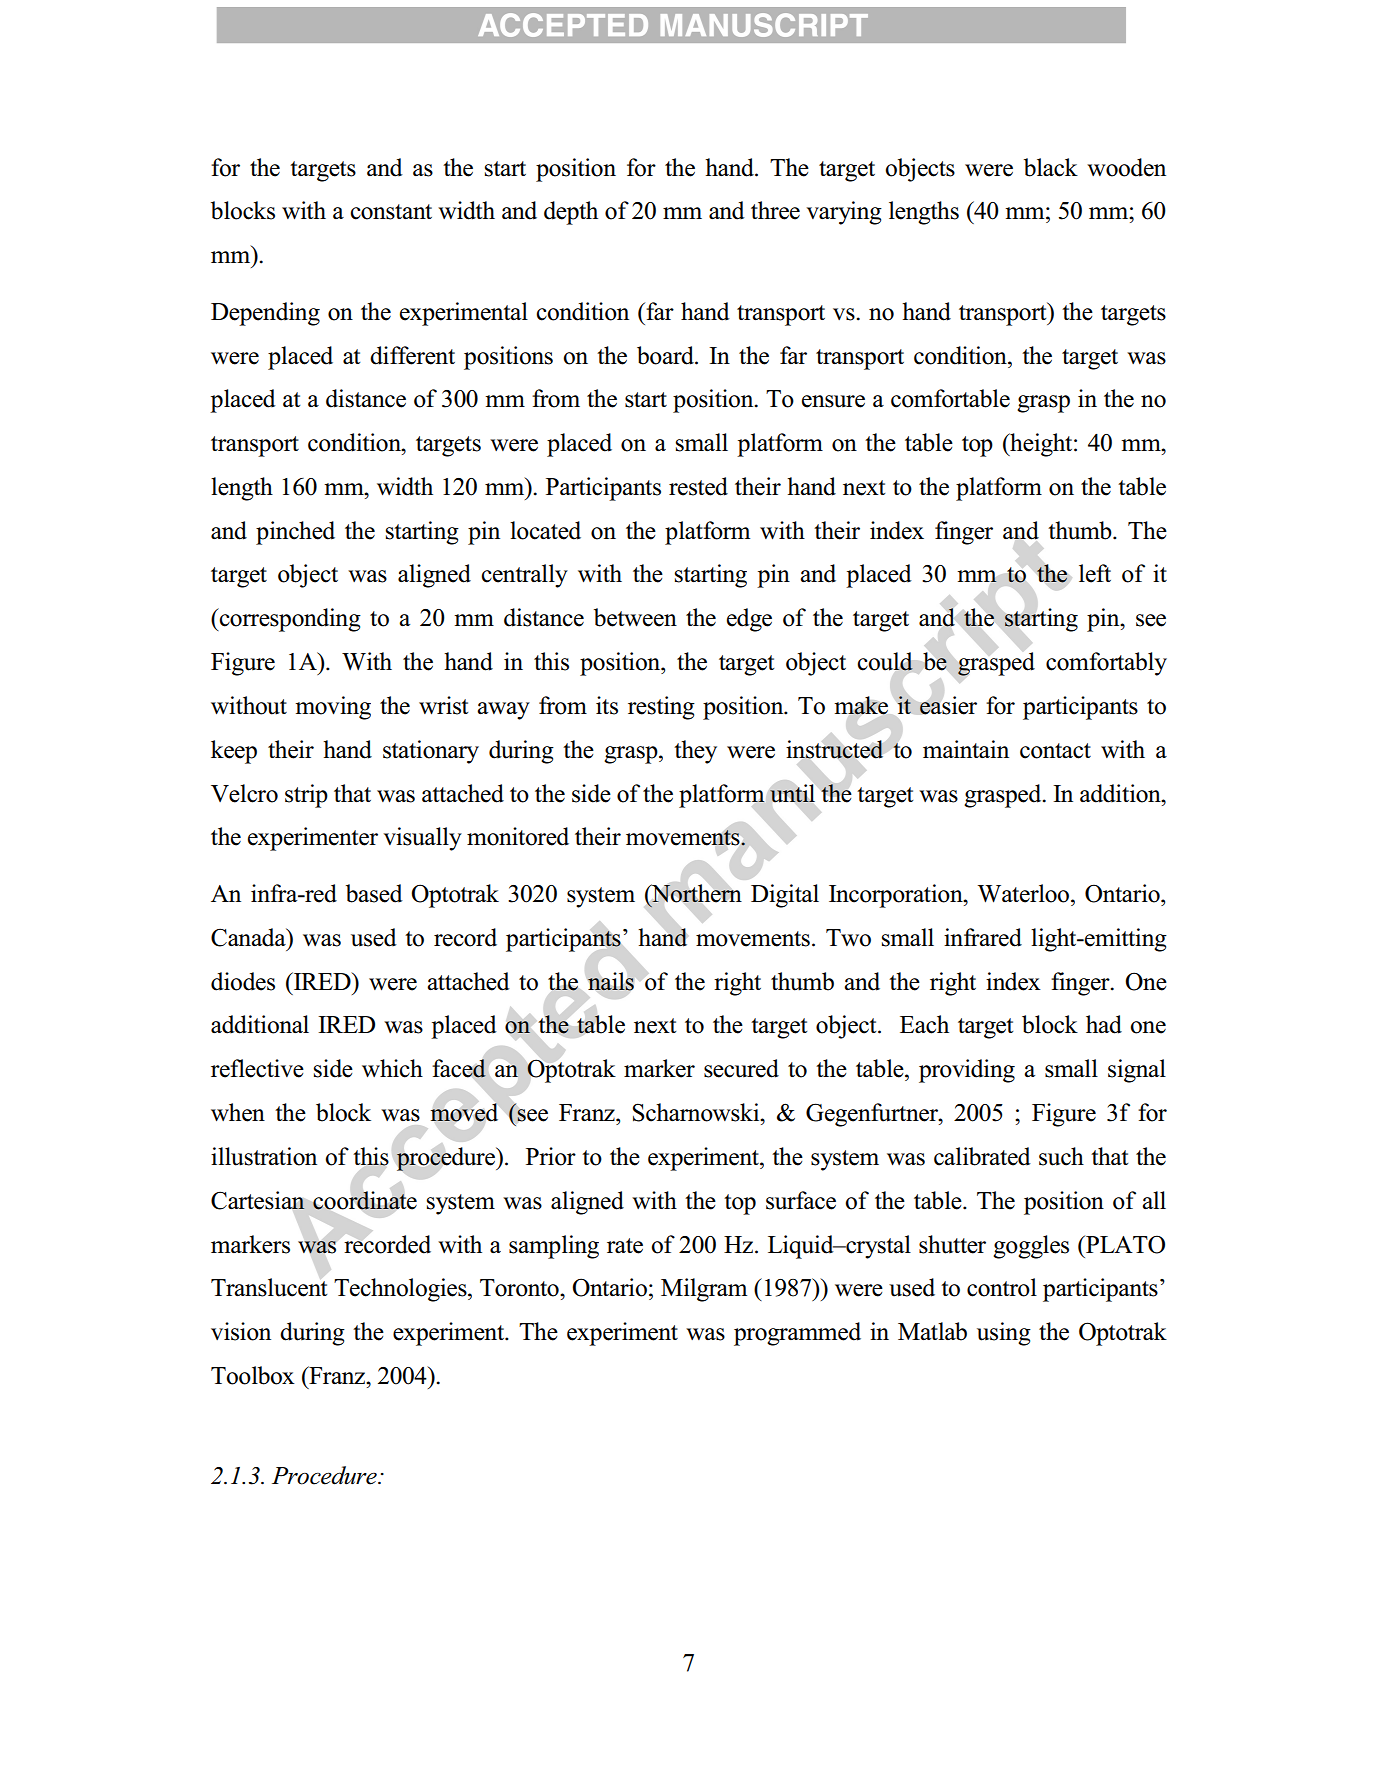 Image resolution: width=1377 pixels, height=1782 pixels. What do you see at coordinates (306, 796) in the screenshot?
I see `strip` at bounding box center [306, 796].
